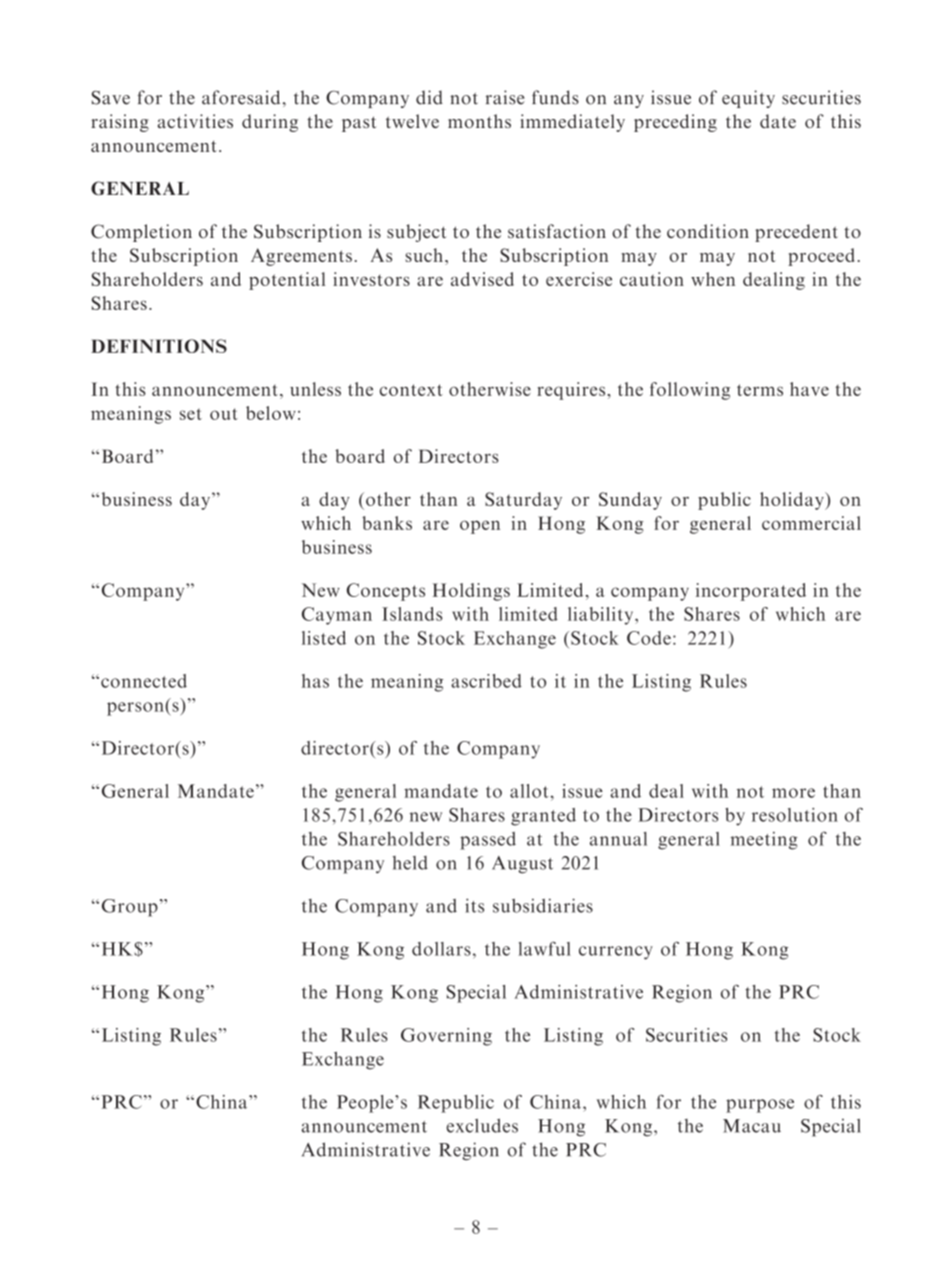 This screenshot has width=952, height=1270. What do you see at coordinates (191, 414) in the screenshot?
I see `set` at bounding box center [191, 414].
